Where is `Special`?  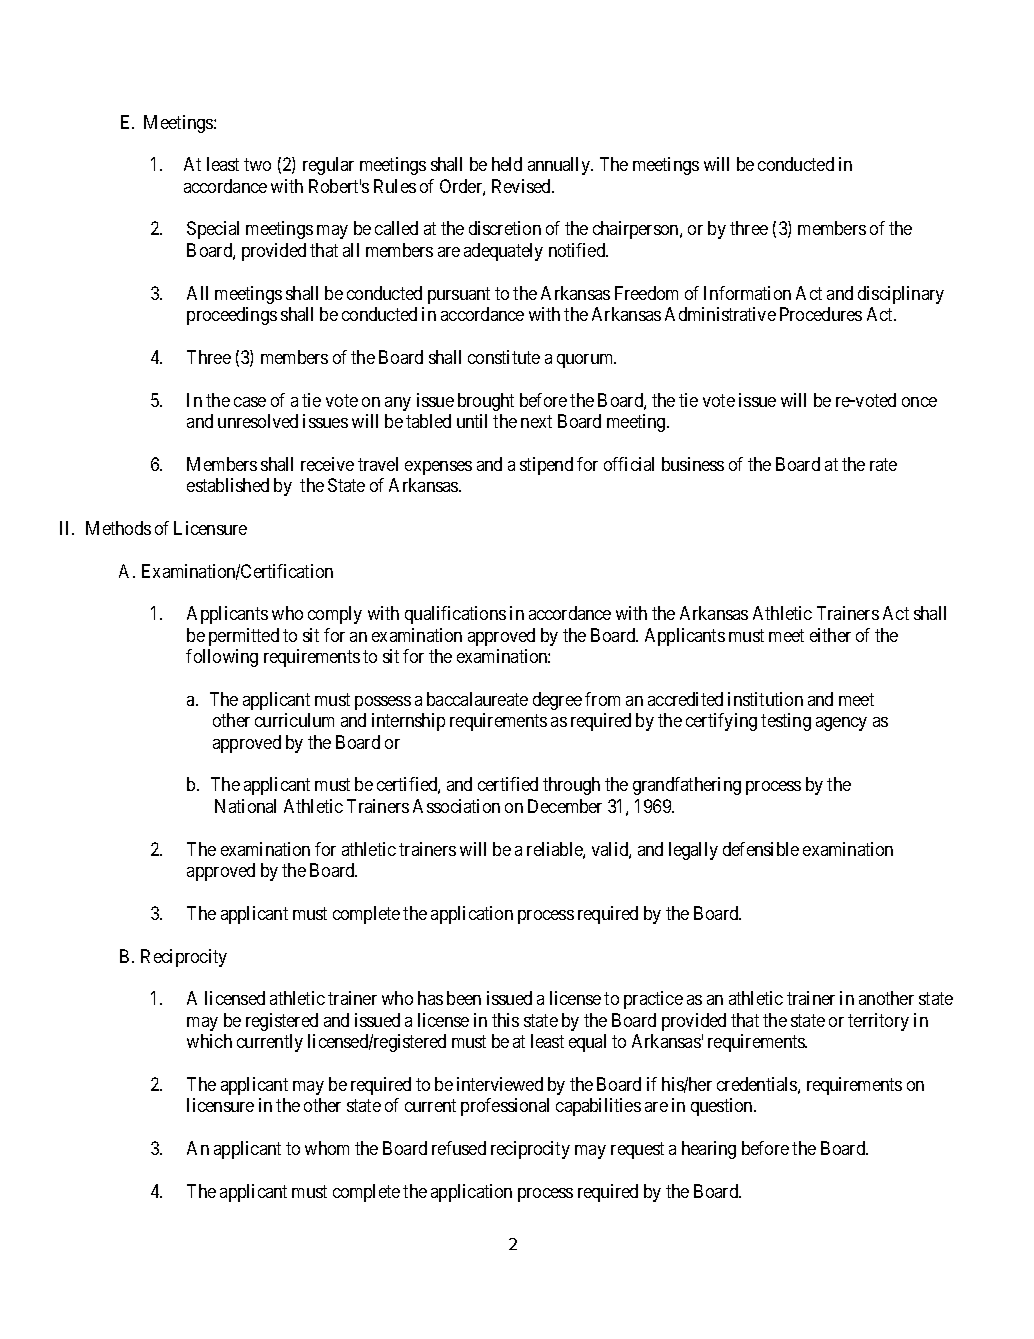
Special is located at coordinates (213, 230).
